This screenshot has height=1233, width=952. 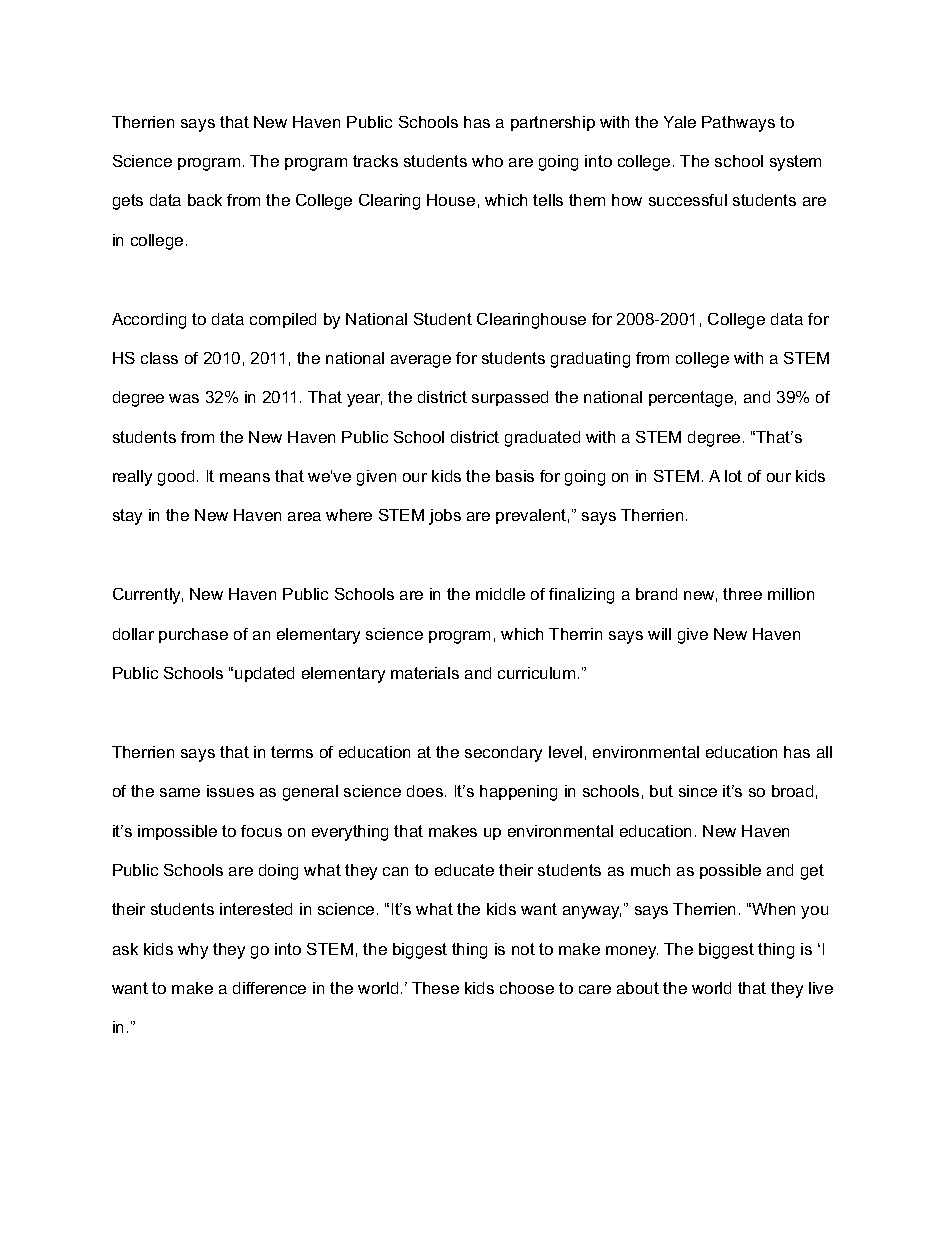 I want to click on lot, so click(x=733, y=476).
